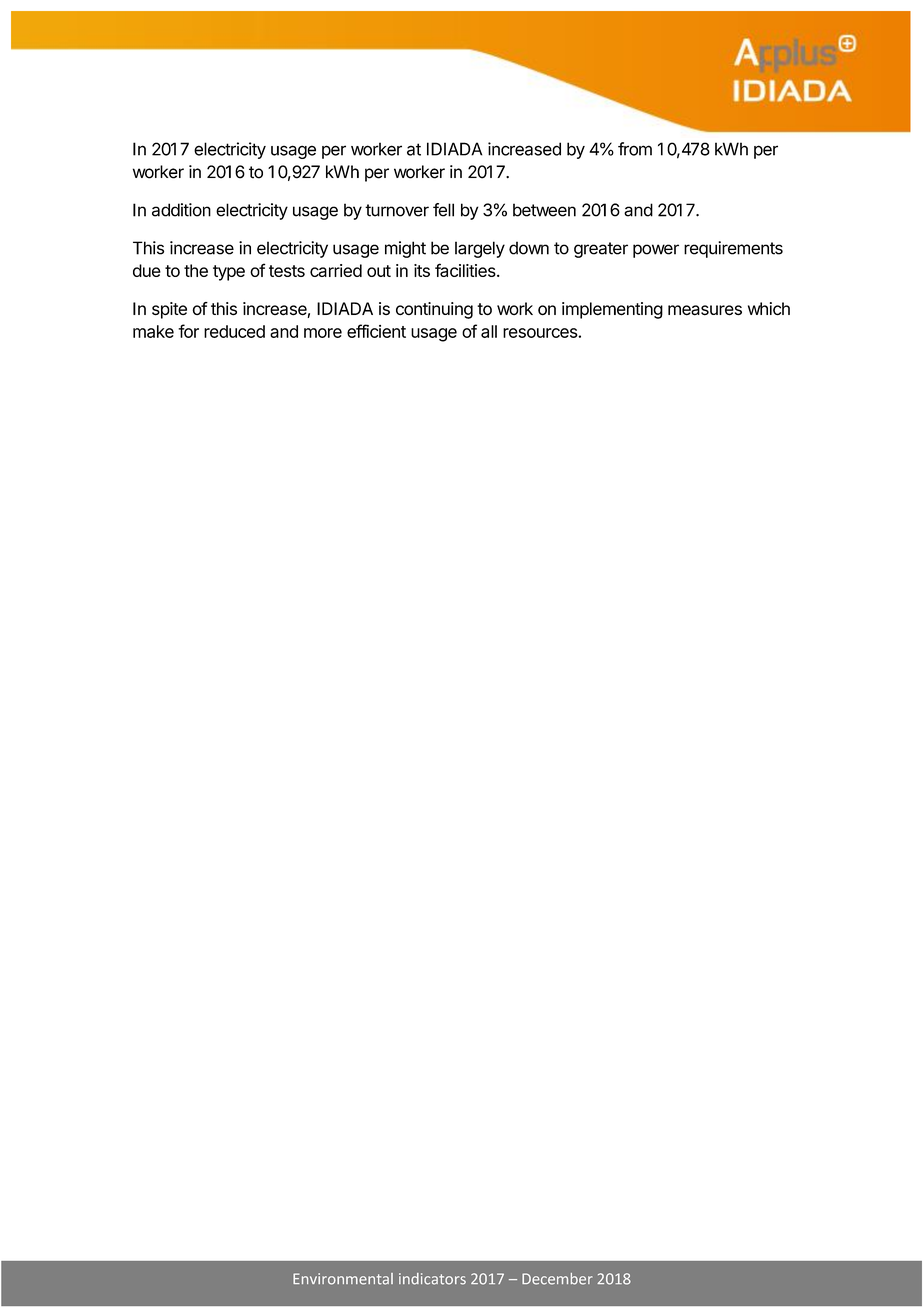  Describe the element at coordinates (489, 331) in the screenshot. I see `all` at that location.
